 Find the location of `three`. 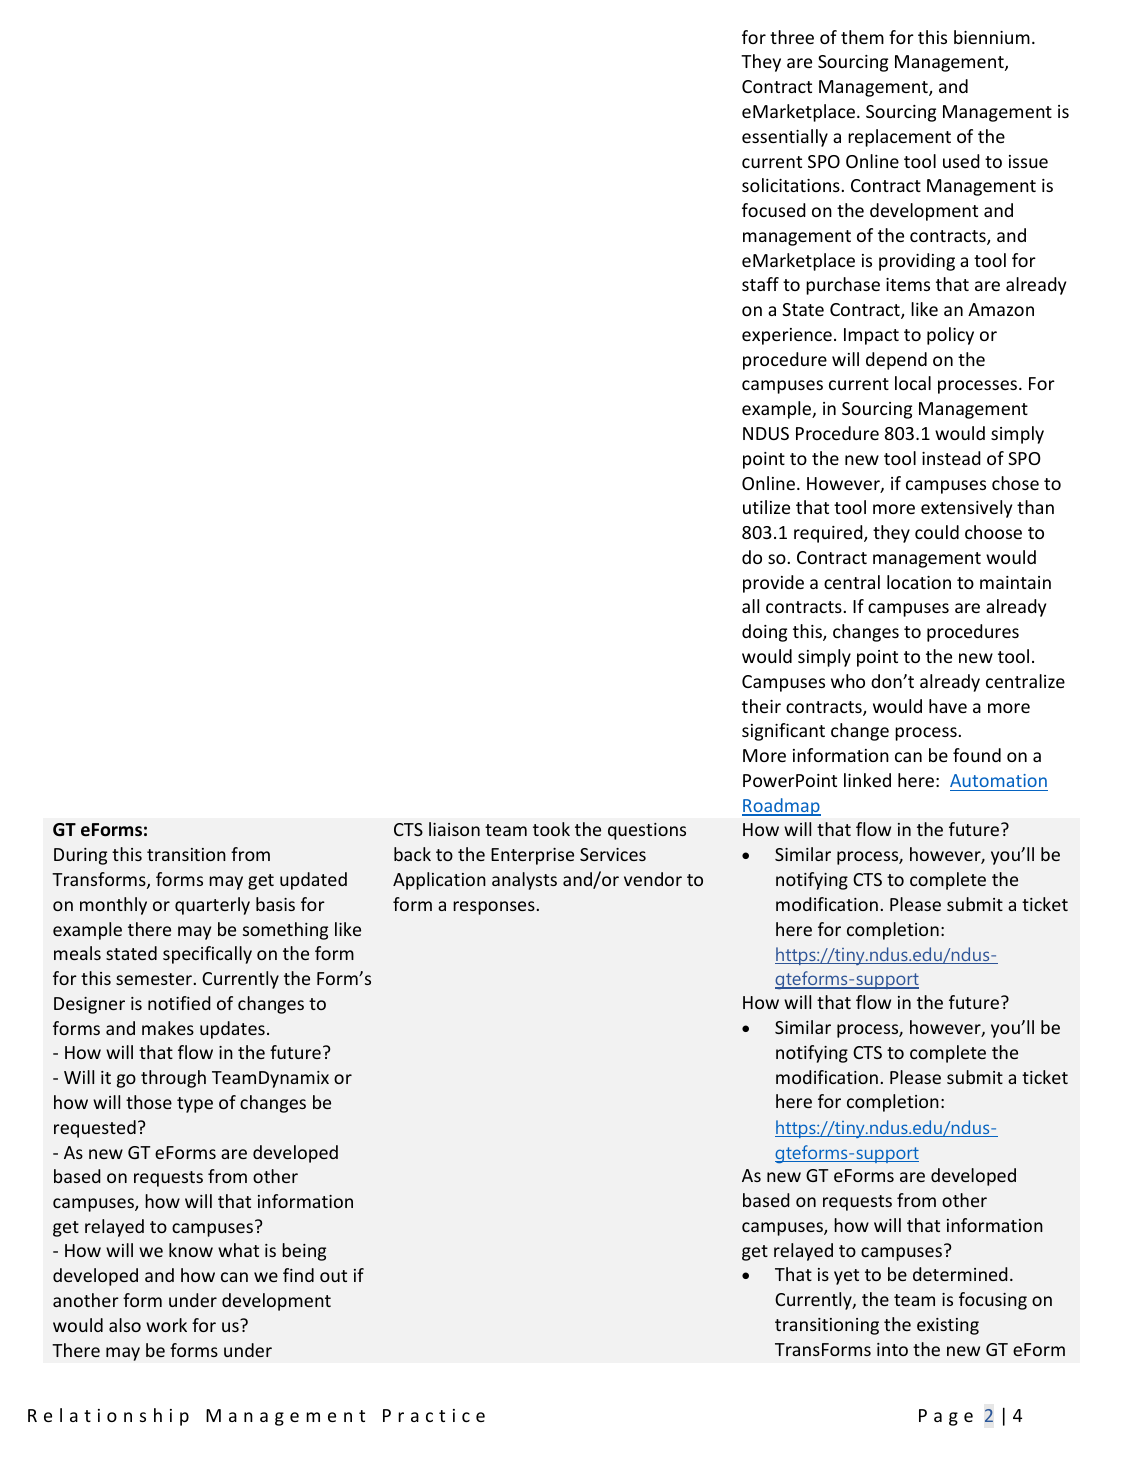

three is located at coordinates (792, 37).
